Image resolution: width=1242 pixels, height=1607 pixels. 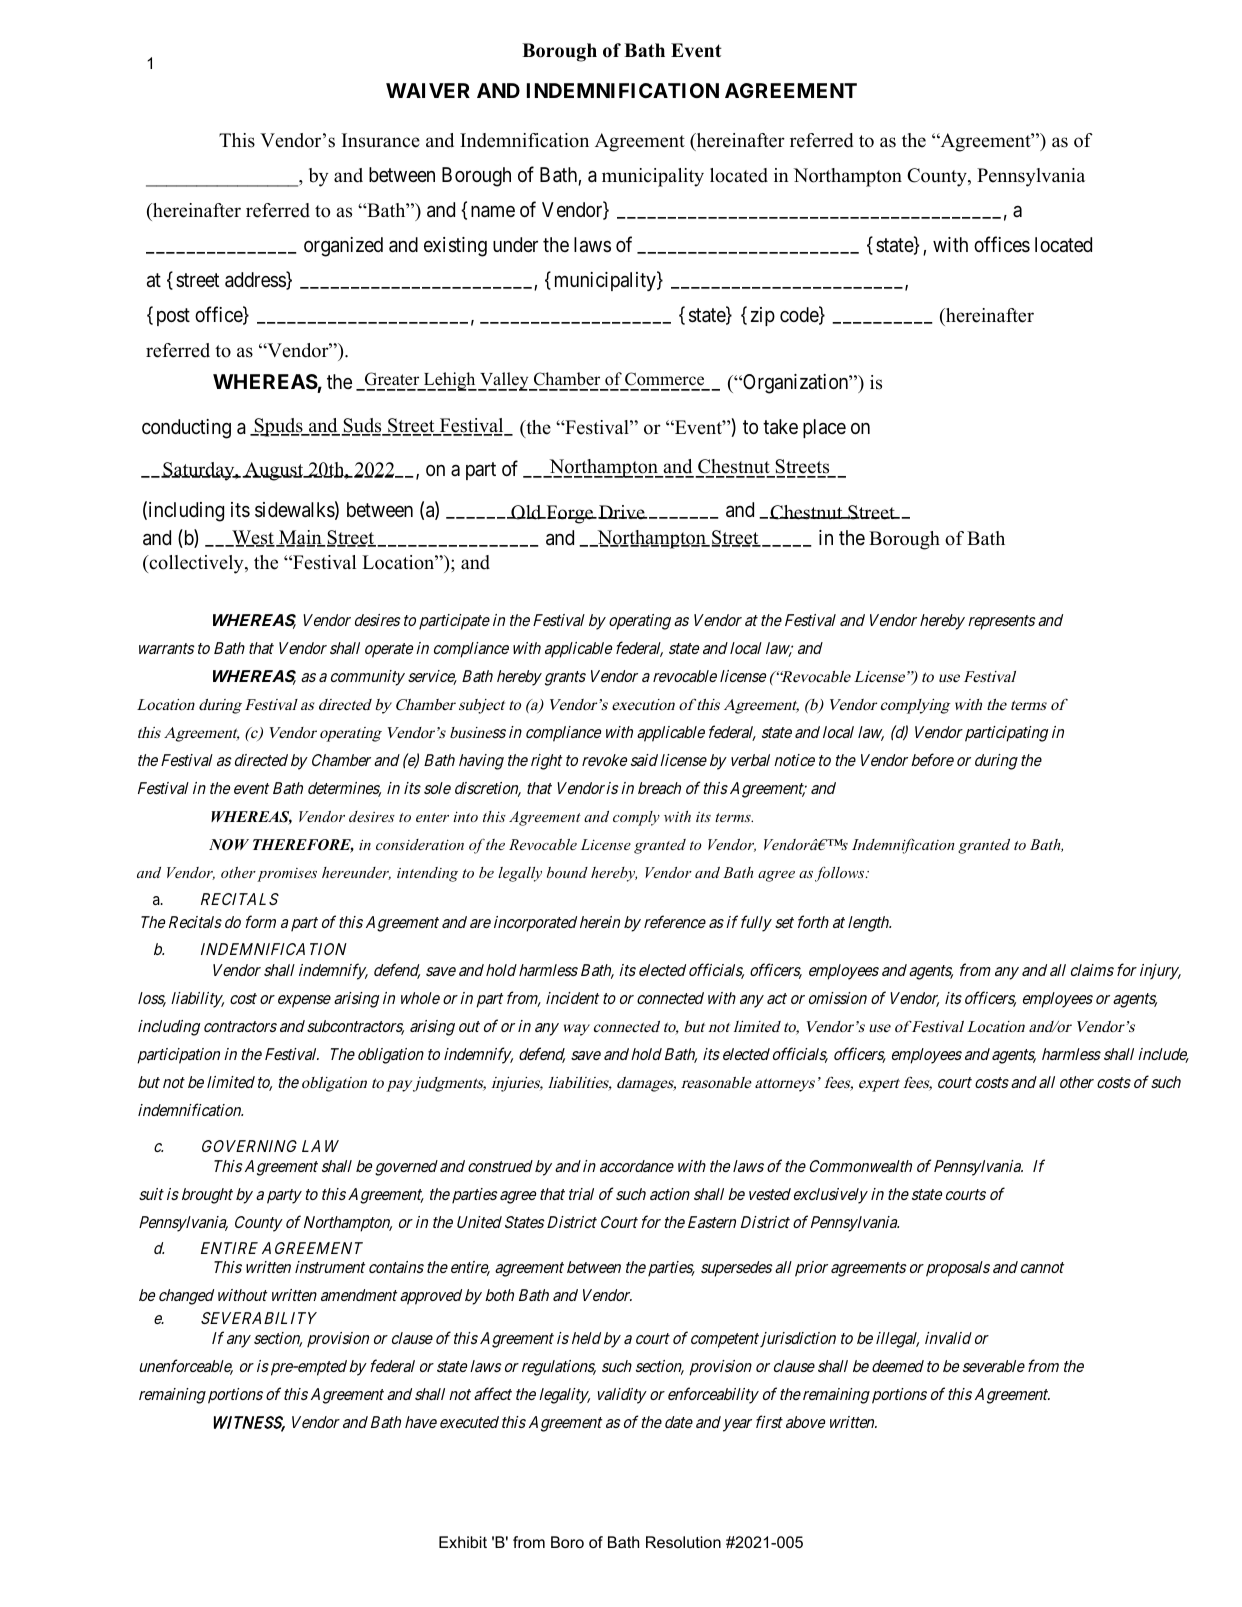 I want to click on zip, so click(x=763, y=316).
